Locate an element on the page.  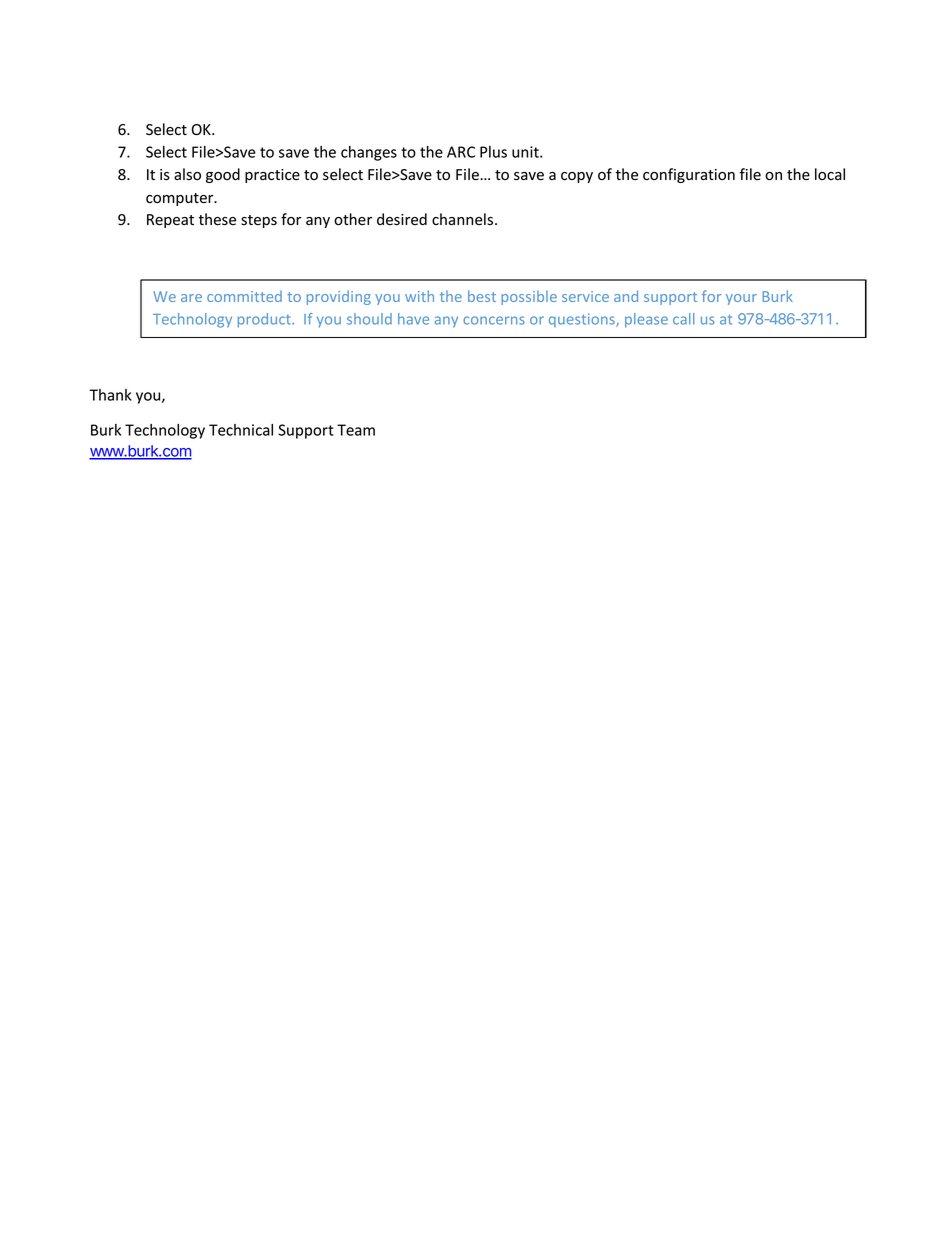
concerns is located at coordinates (494, 320).
